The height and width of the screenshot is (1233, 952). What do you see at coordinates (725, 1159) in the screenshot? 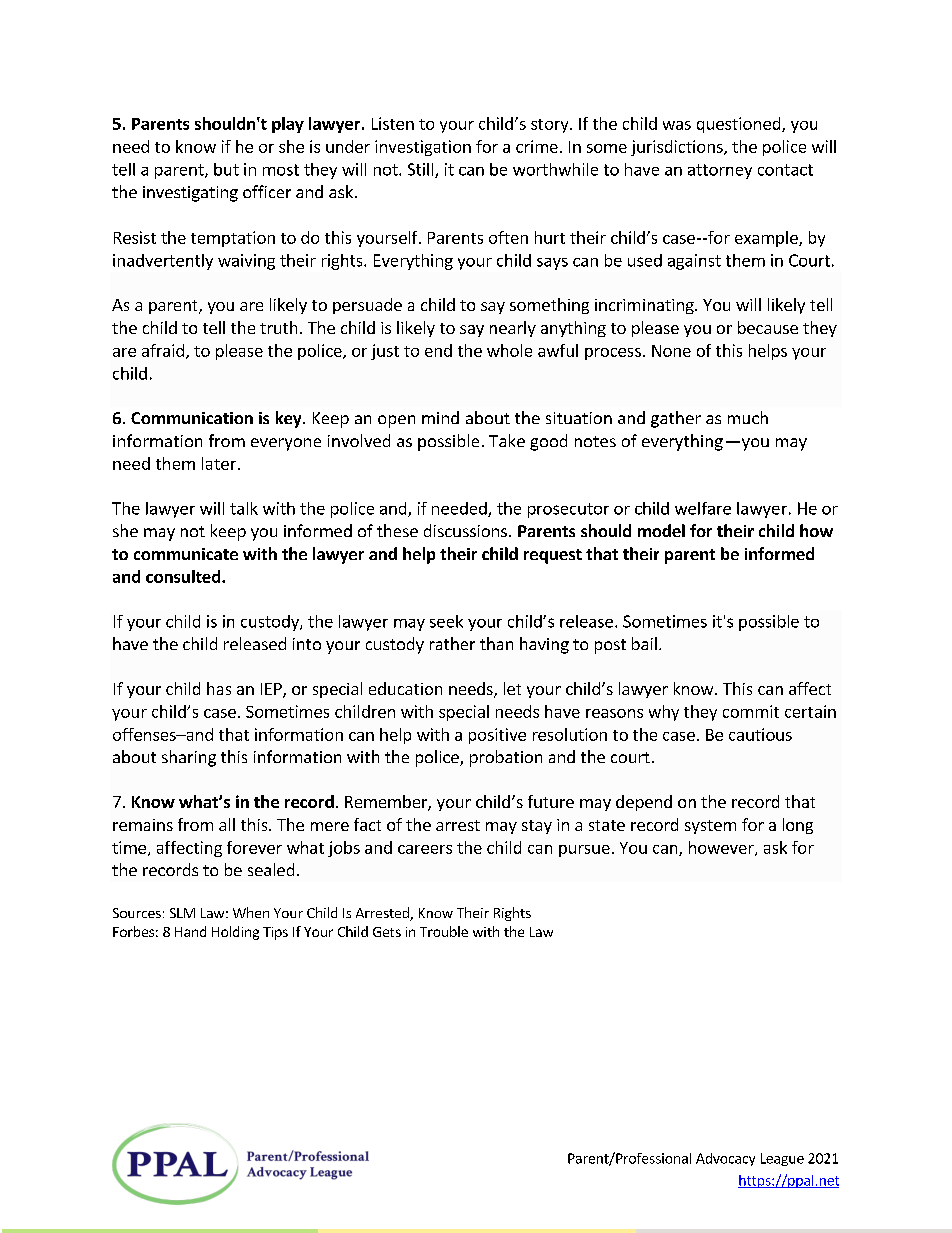
I see `Advocacy` at bounding box center [725, 1159].
